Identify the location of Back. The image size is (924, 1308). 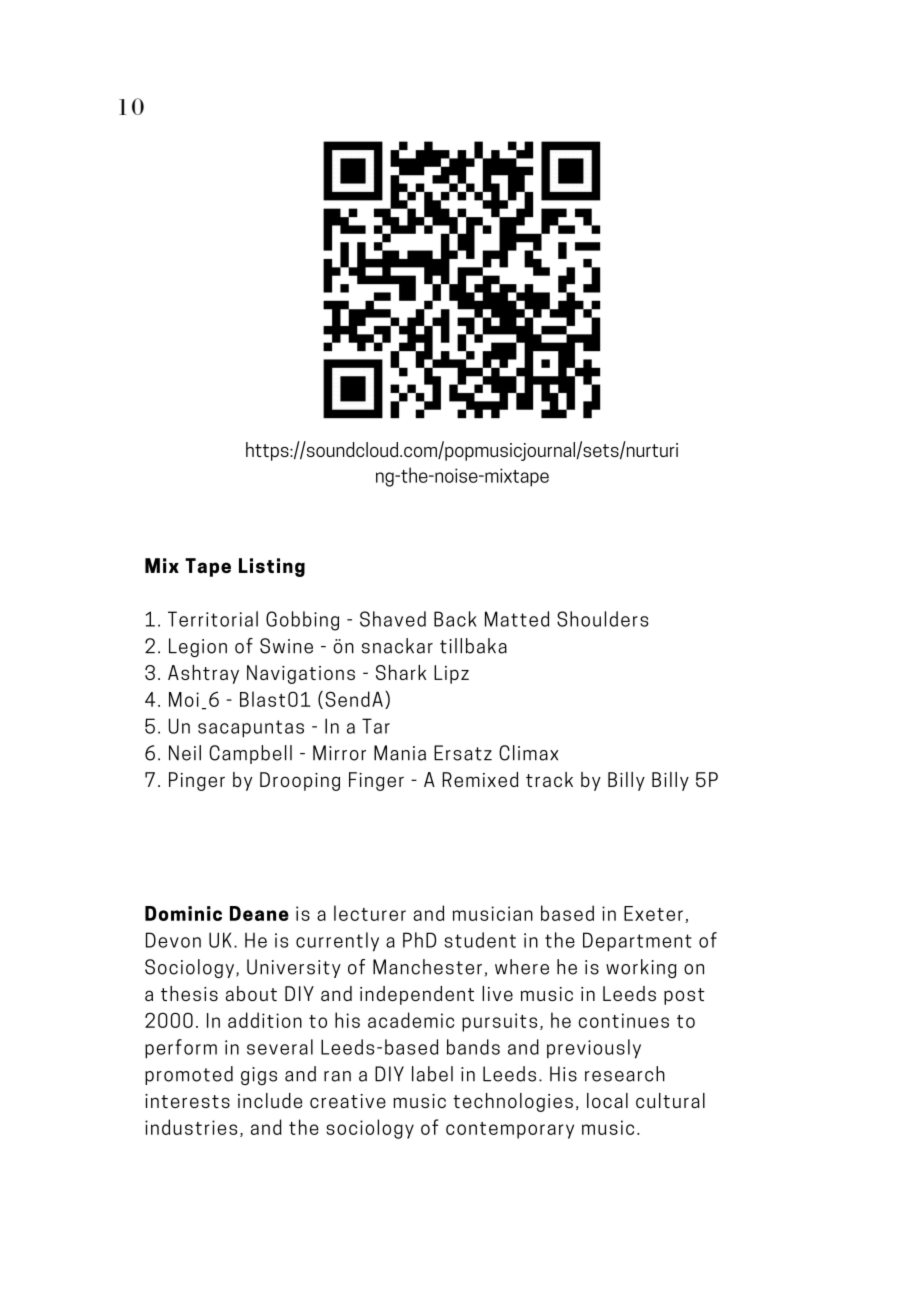
(455, 619).
